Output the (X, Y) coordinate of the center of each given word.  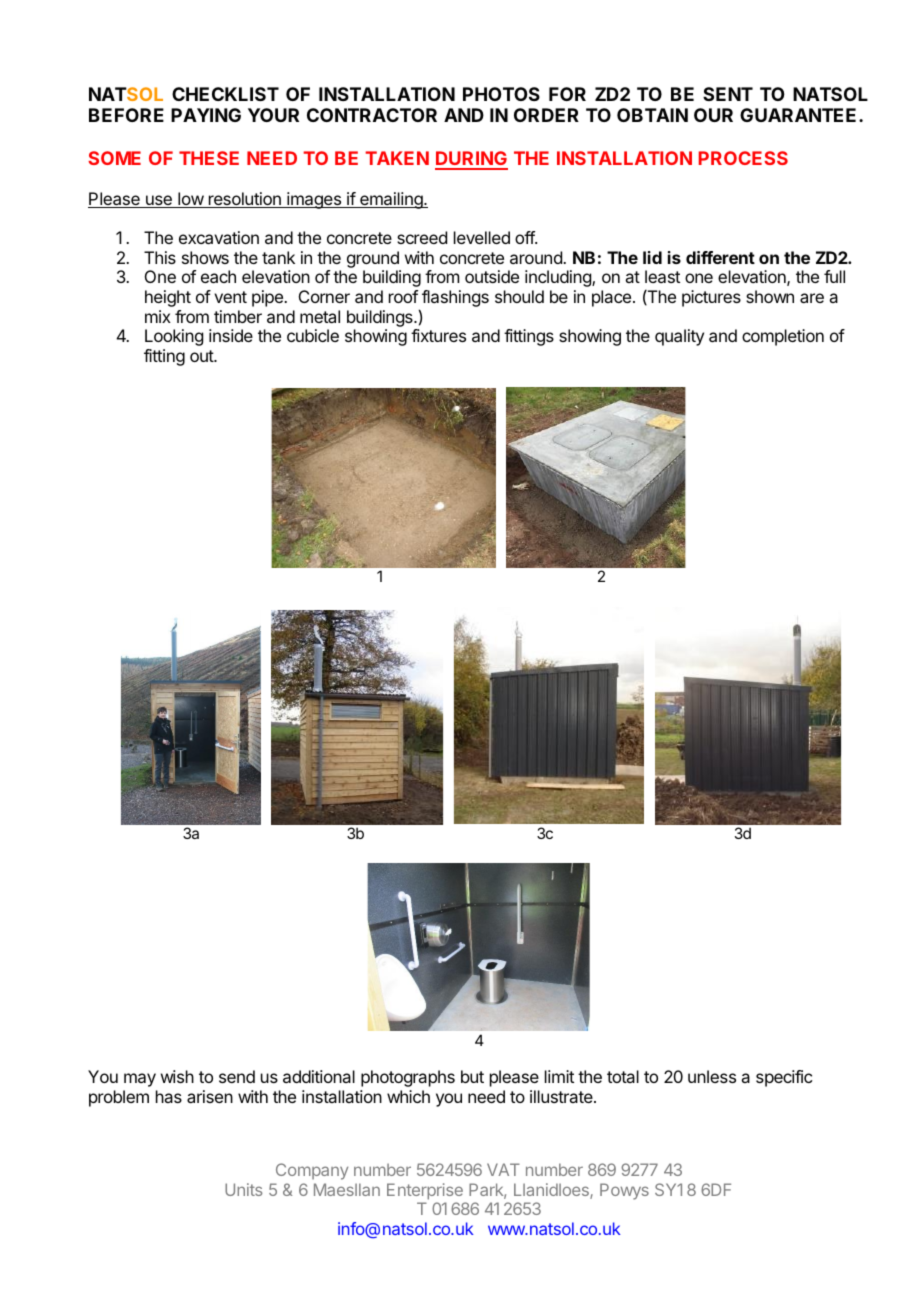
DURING (471, 160)
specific (784, 1078)
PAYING (206, 115)
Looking (174, 337)
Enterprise (425, 1191)
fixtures (438, 335)
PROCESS (743, 158)
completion (783, 337)
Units (243, 1189)
